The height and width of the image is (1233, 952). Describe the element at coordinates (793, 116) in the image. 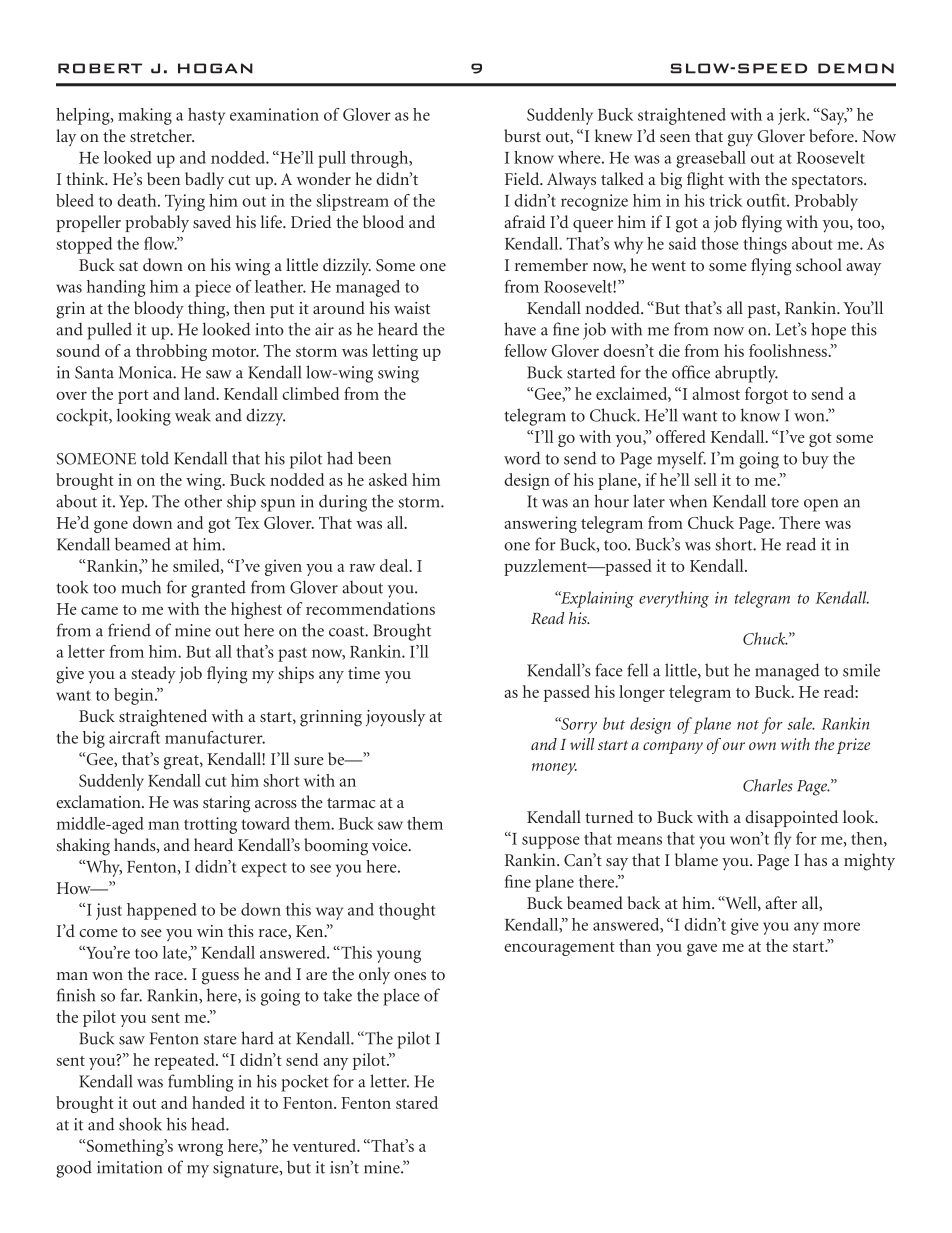

I see `jerk` at that location.
